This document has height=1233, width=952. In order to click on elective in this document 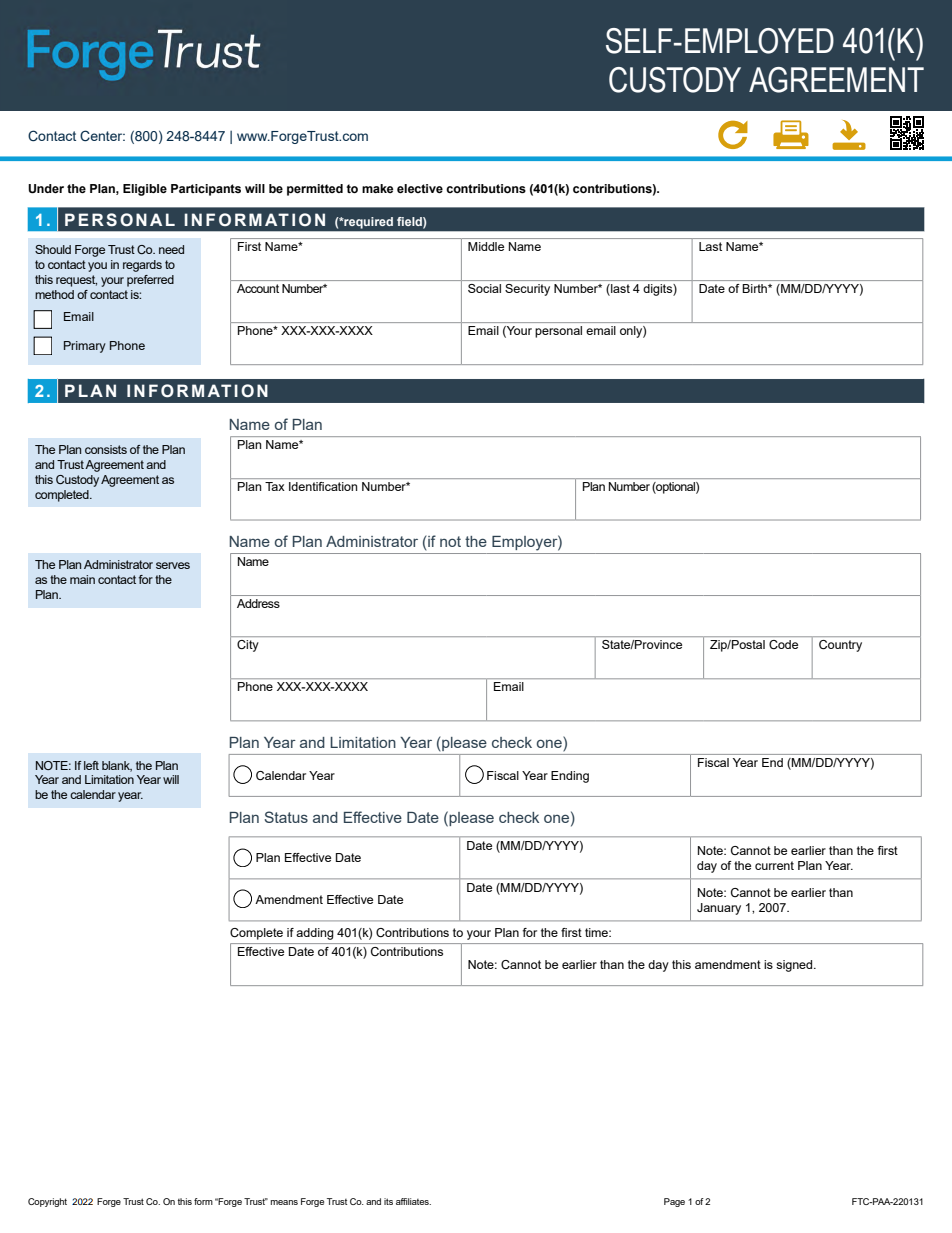, I will do `click(420, 188)`.
